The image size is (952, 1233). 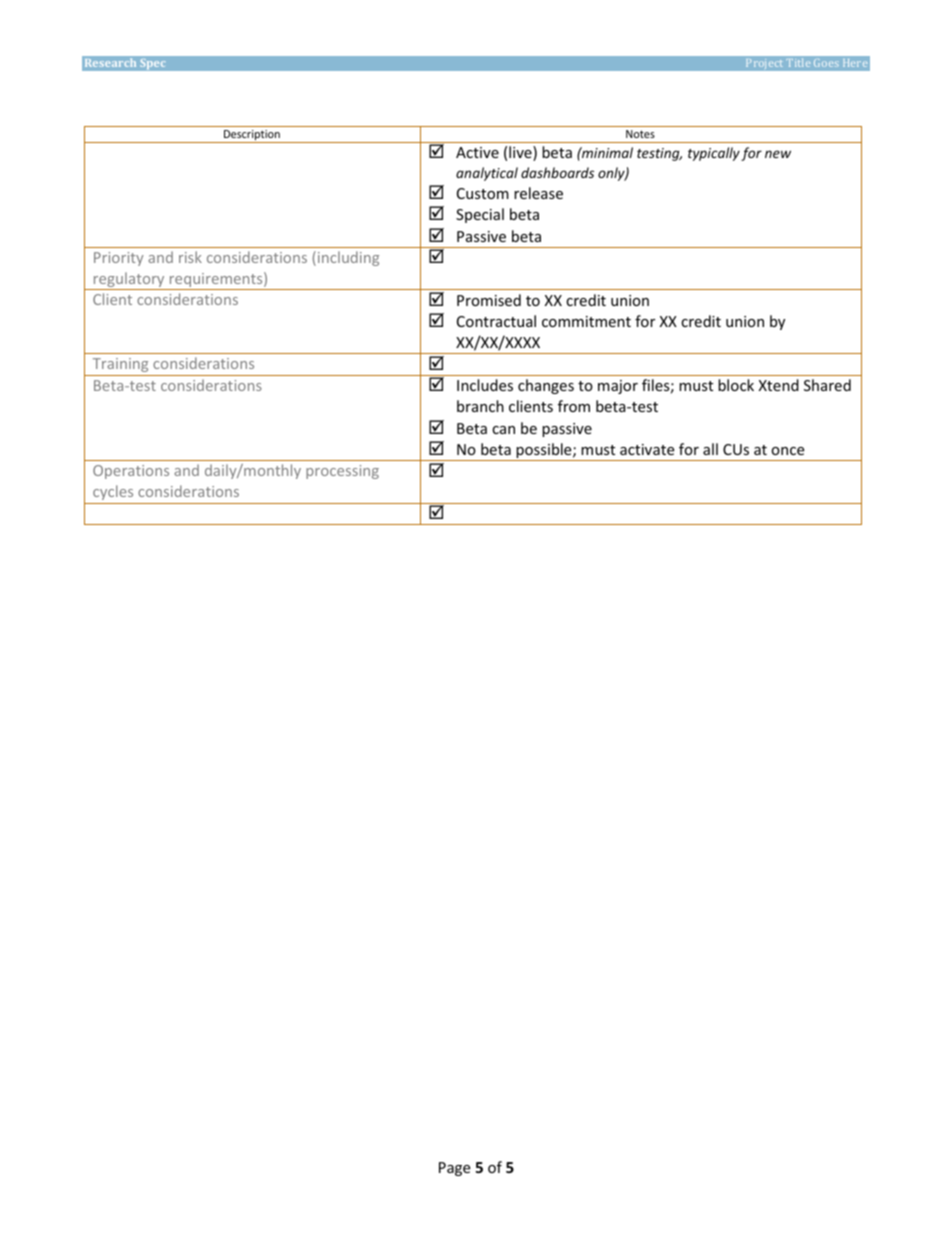 What do you see at coordinates (454, 1169) in the screenshot?
I see `Page` at bounding box center [454, 1169].
